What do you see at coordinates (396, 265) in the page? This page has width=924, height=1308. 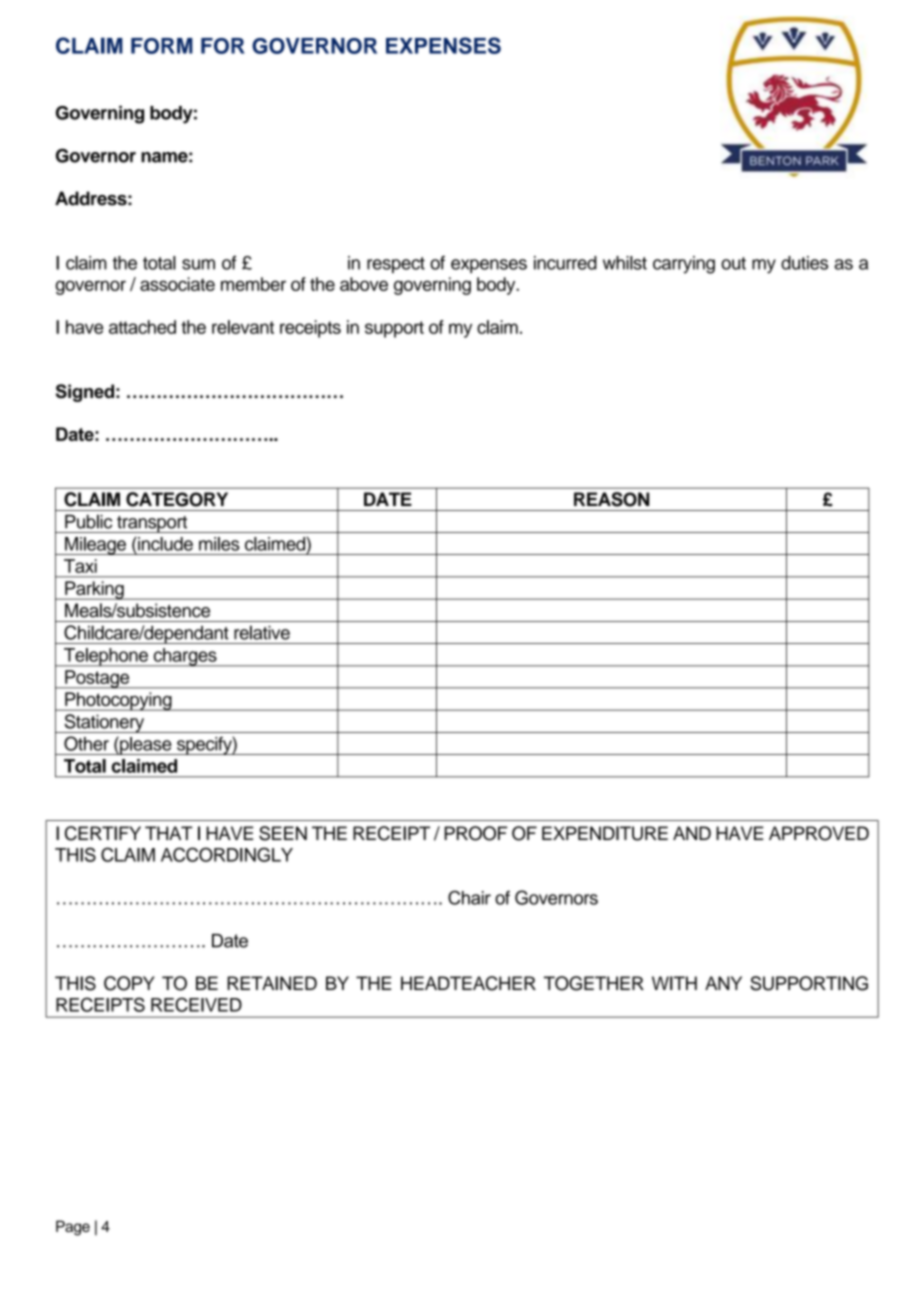 I see `respect` at bounding box center [396, 265].
